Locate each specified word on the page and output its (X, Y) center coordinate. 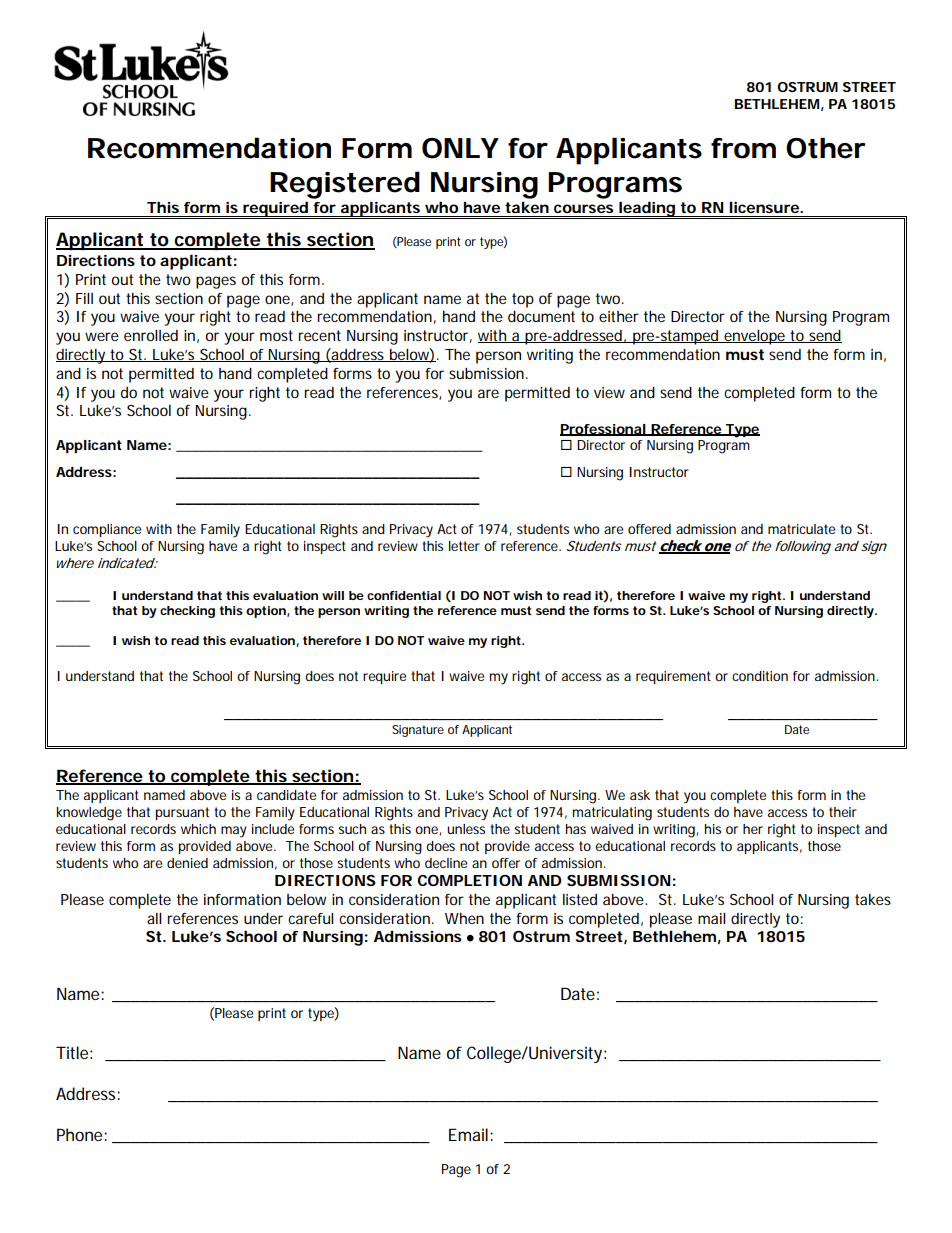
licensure (764, 207)
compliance (107, 530)
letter (464, 546)
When (464, 918)
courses (583, 208)
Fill (84, 298)
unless (466, 829)
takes (873, 899)
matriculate (801, 529)
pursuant (182, 813)
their (843, 812)
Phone (79, 1134)
